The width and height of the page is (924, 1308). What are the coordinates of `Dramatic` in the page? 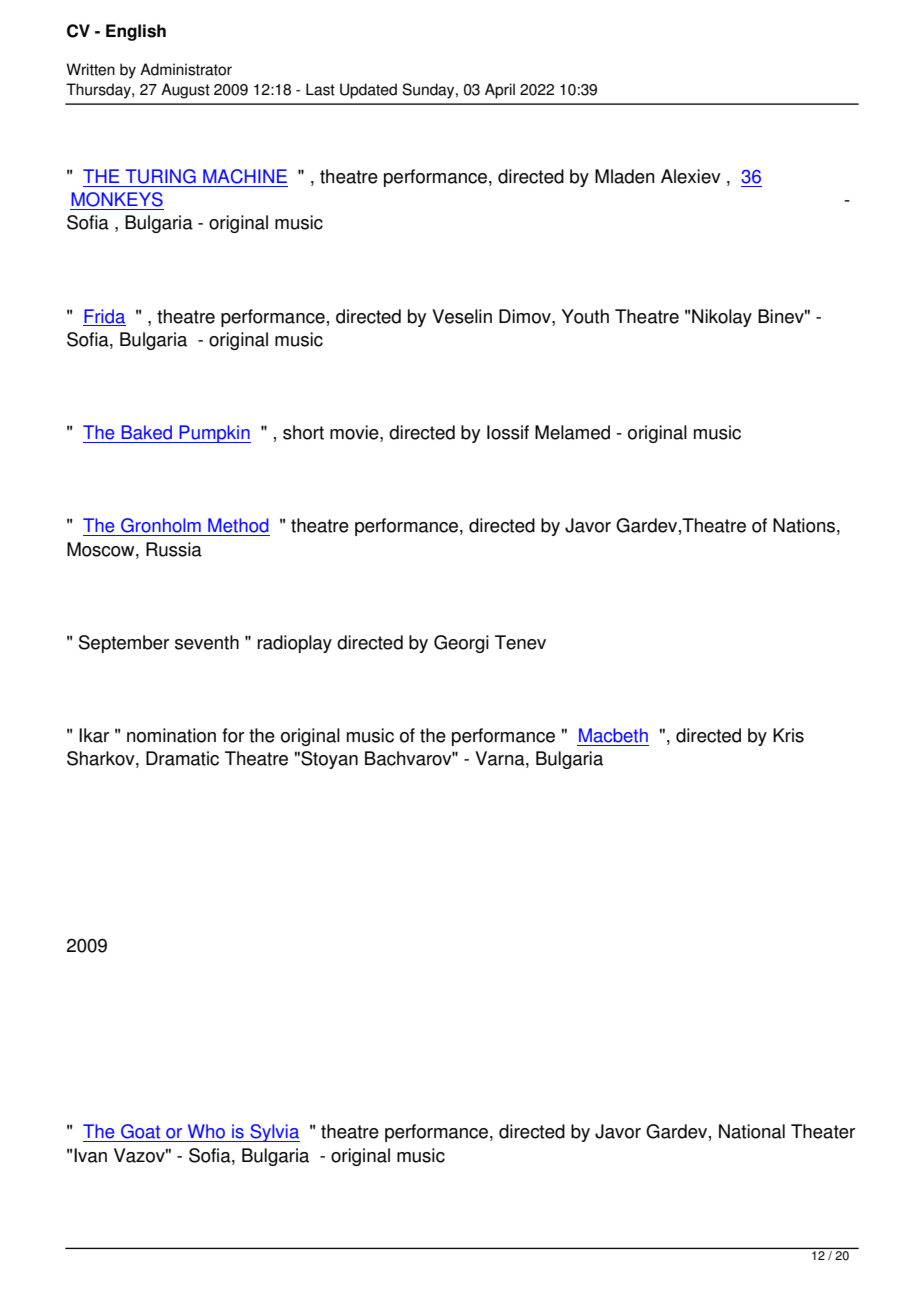 It's located at (182, 758).
